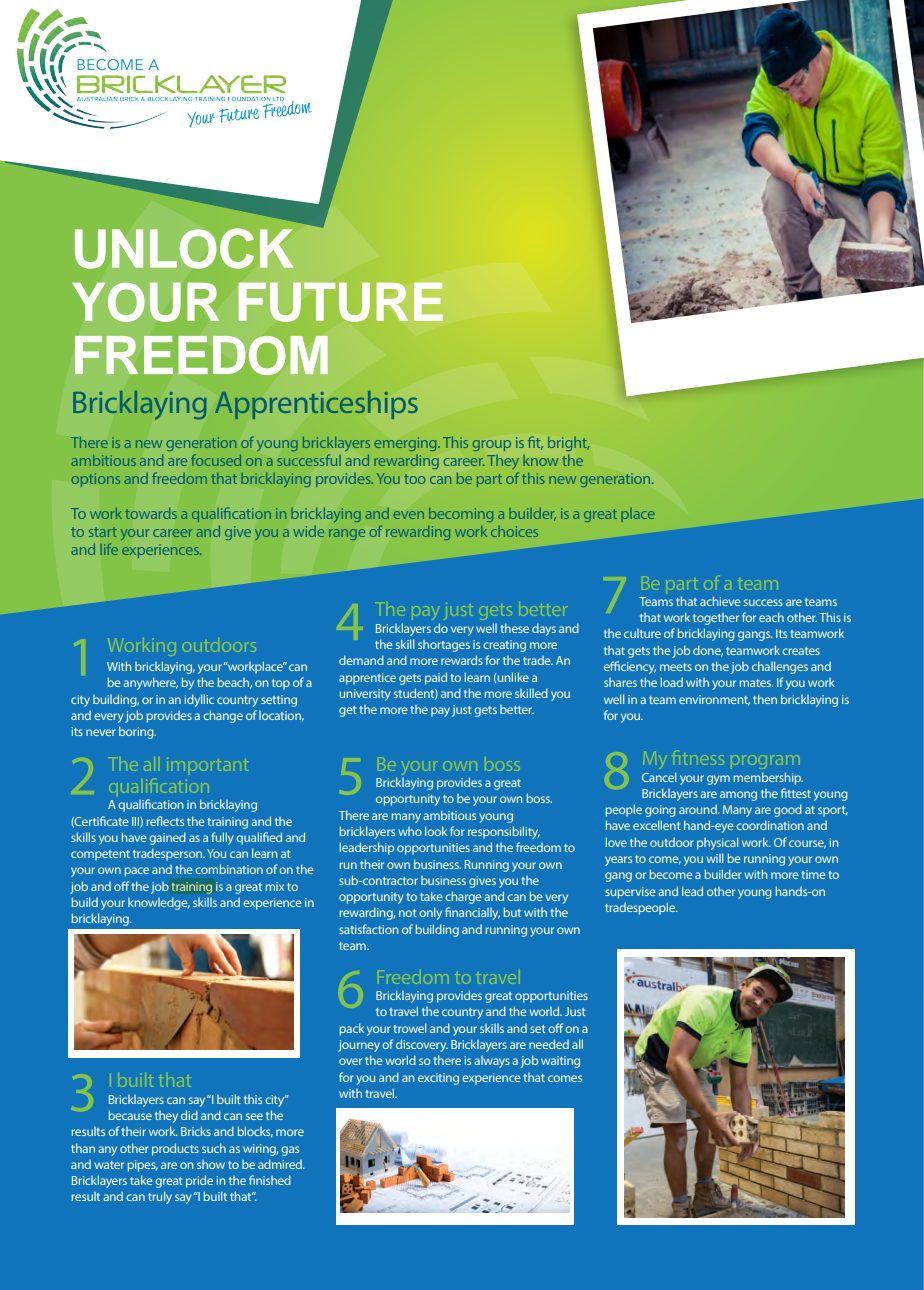 The width and height of the page is (924, 1290). I want to click on becoming, so click(461, 515).
